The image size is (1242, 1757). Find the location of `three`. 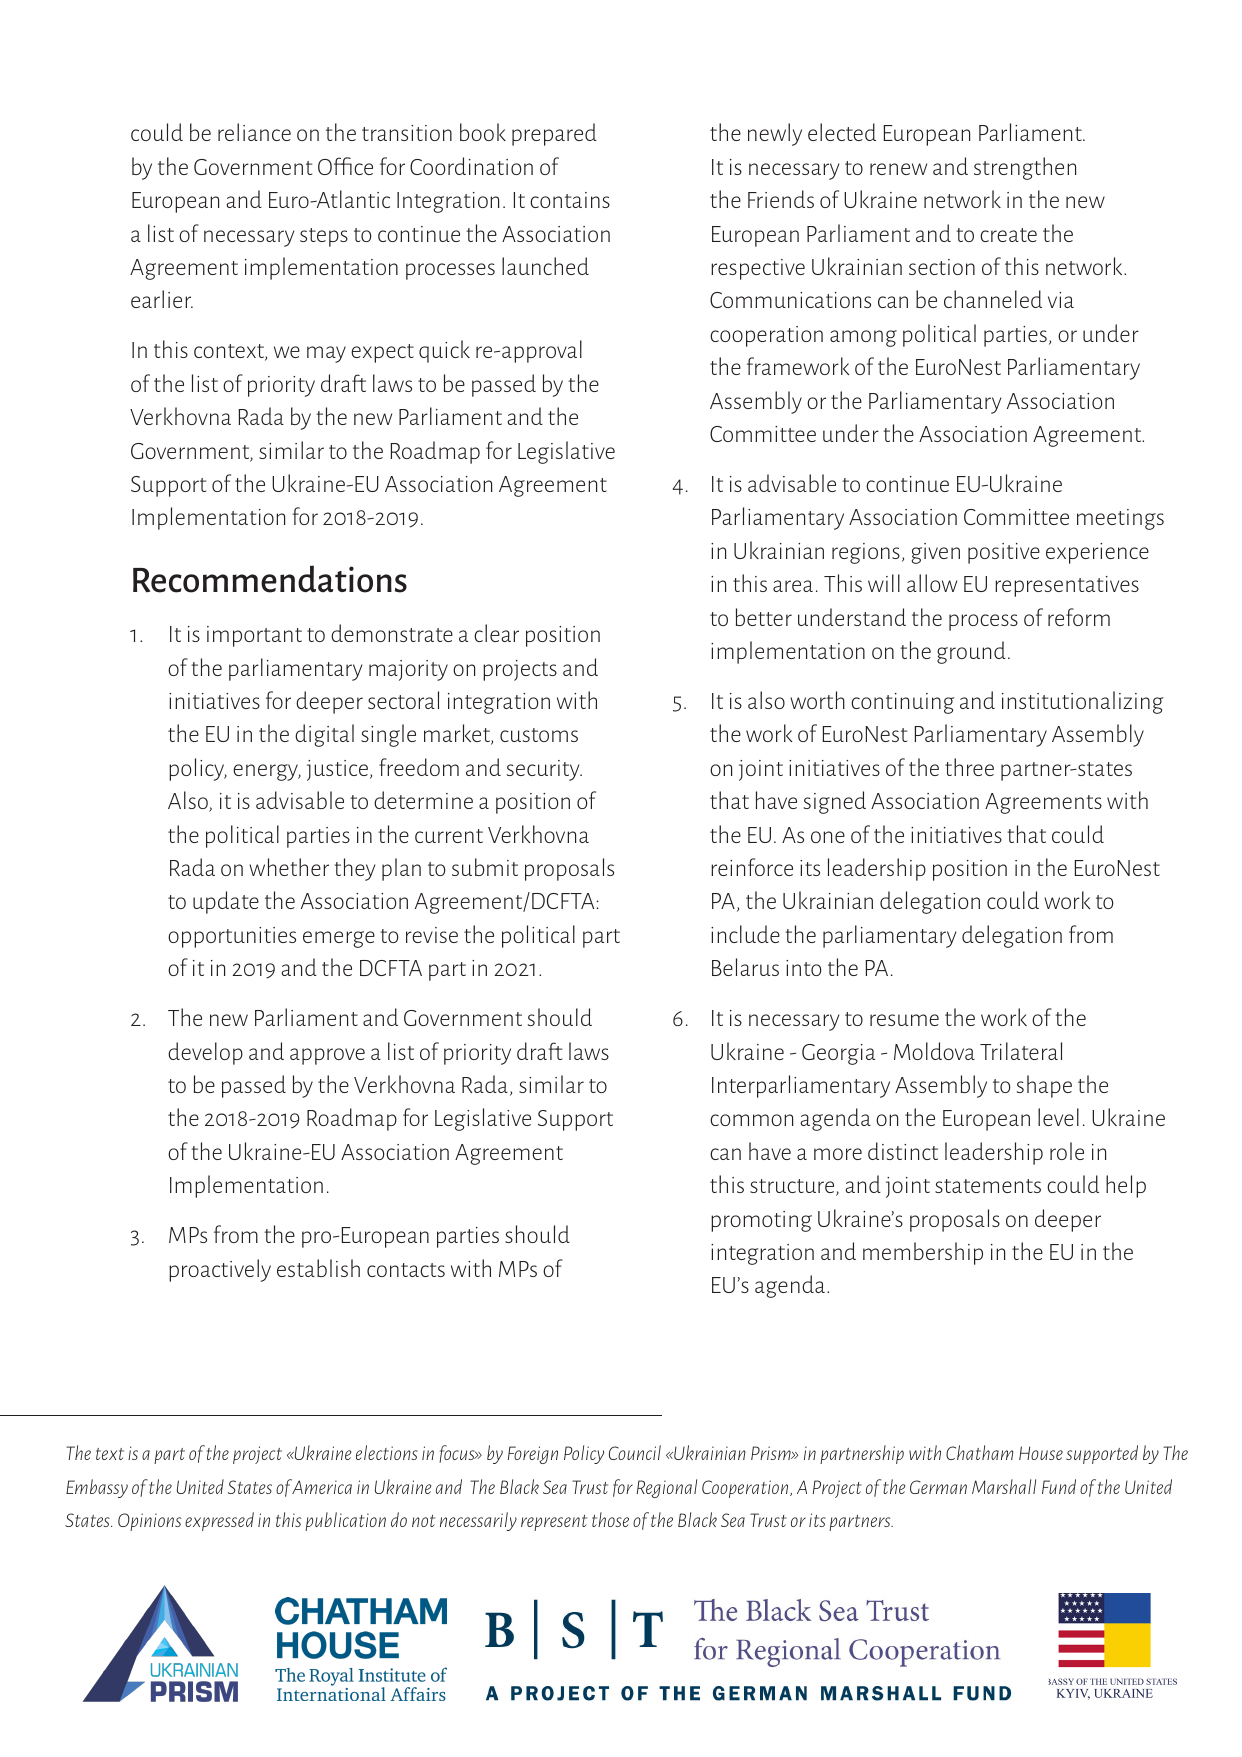

three is located at coordinates (969, 767).
